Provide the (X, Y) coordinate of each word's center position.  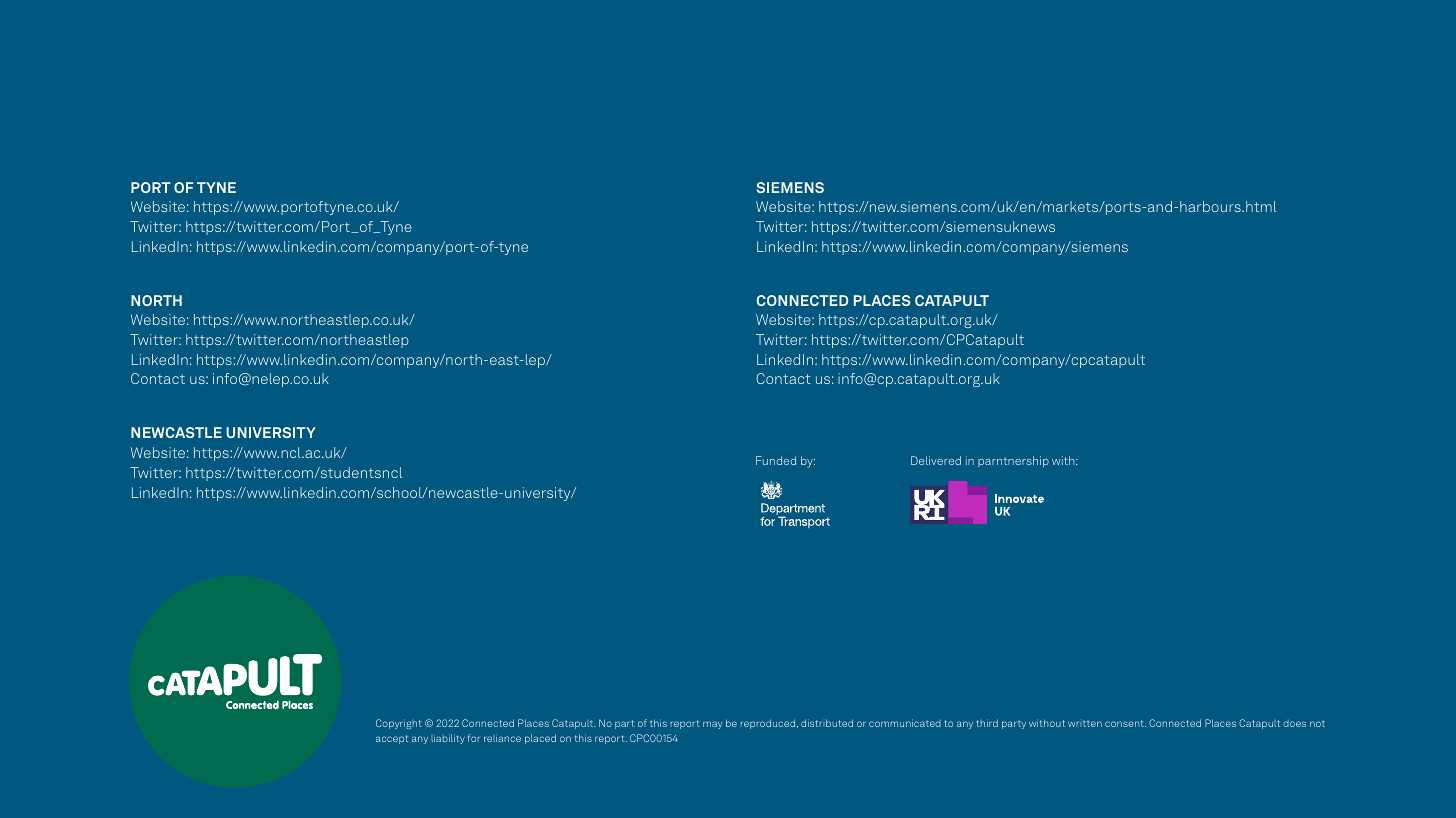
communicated (905, 723)
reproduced (769, 724)
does (1294, 723)
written (1085, 724)
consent (1125, 723)
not (1317, 724)
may (712, 725)
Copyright (399, 724)
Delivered (936, 460)
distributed (827, 723)
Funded (776, 460)
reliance (502, 738)
